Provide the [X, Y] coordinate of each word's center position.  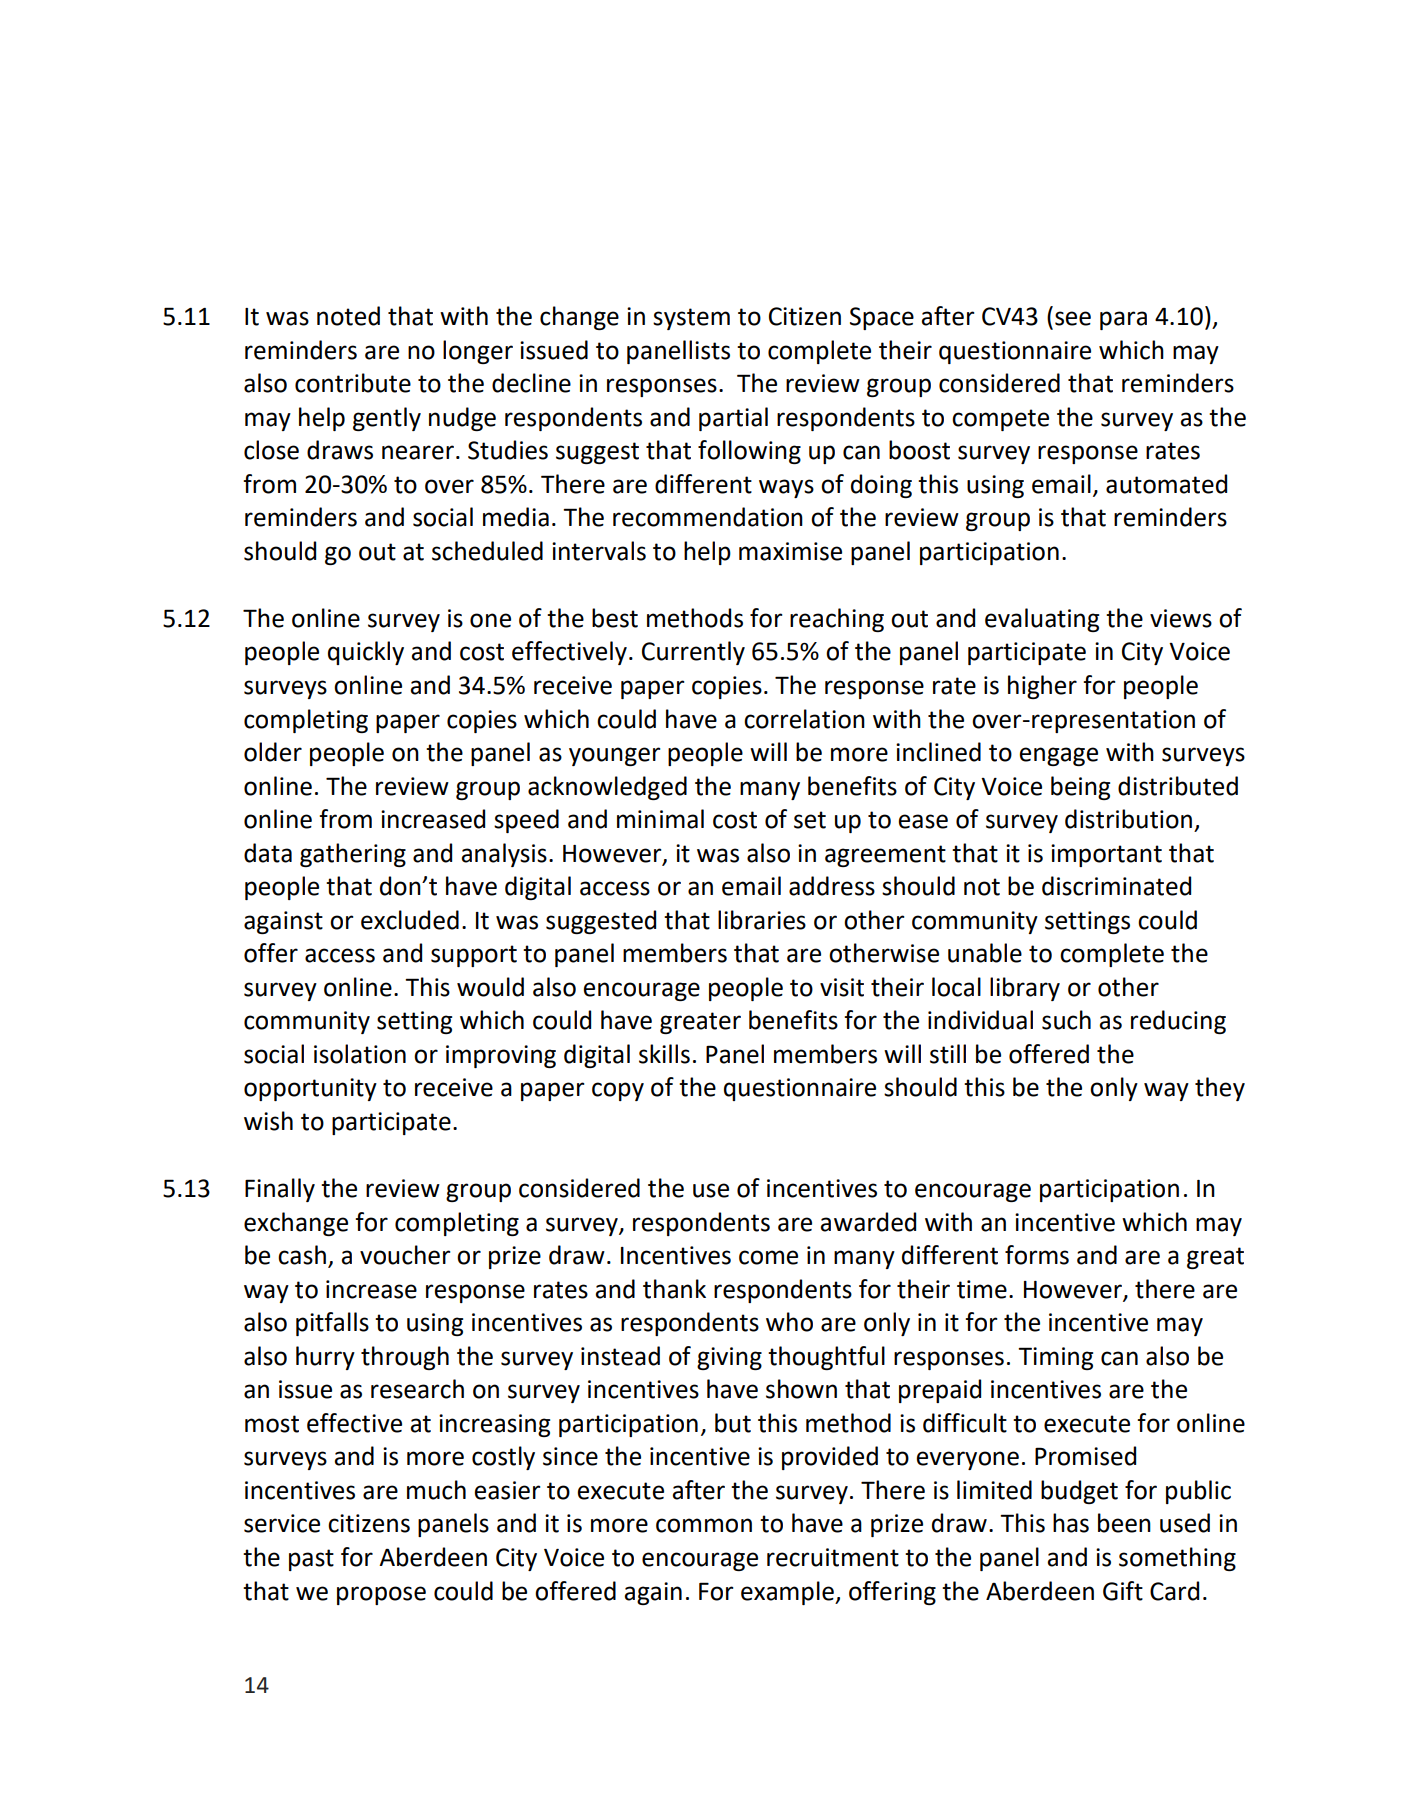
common [704, 1525]
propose [381, 1595]
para [1123, 320]
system [691, 319]
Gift [1123, 1591]
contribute [353, 383]
